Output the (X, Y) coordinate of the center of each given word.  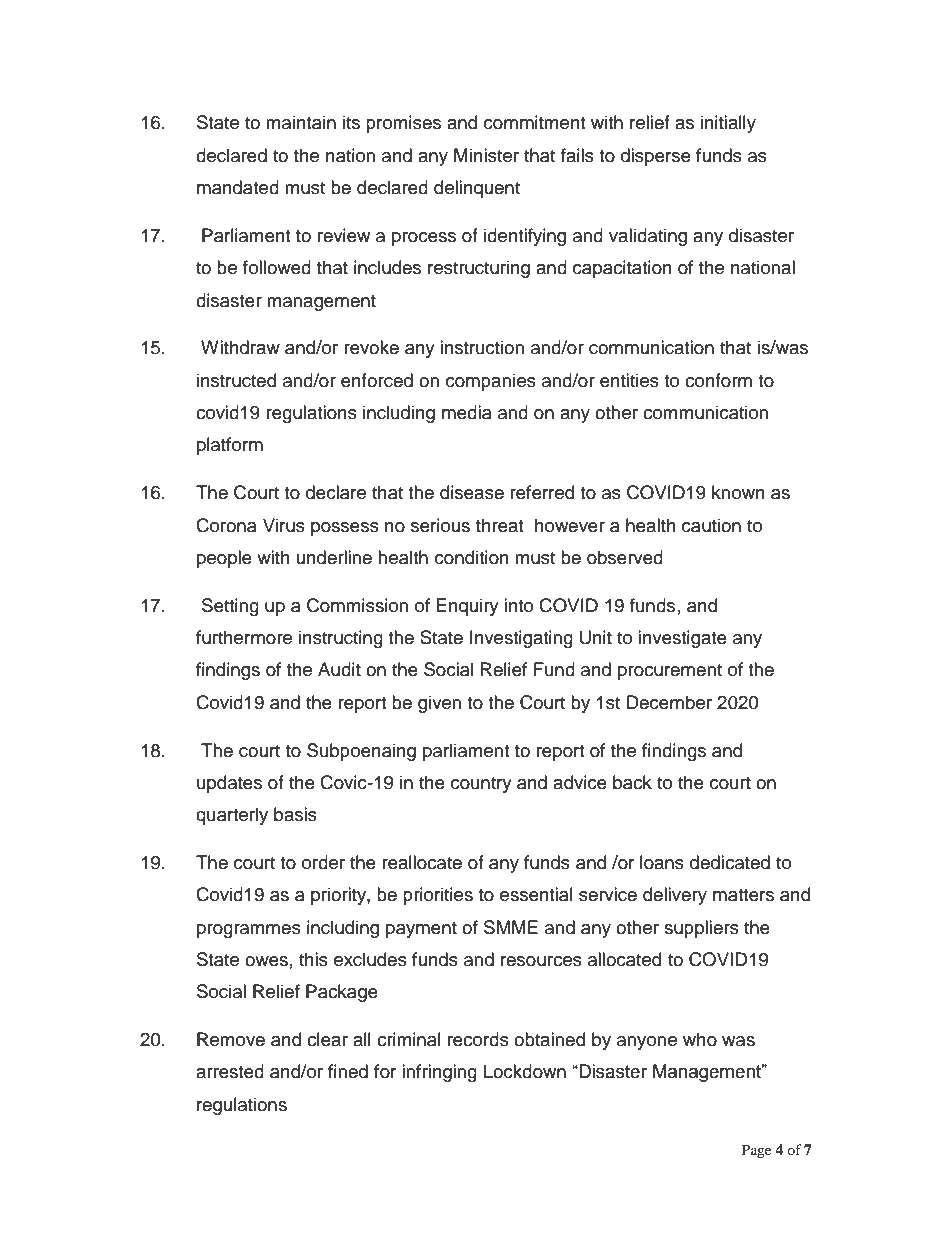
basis (295, 814)
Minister (486, 155)
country (481, 785)
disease (472, 492)
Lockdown (525, 1071)
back (632, 782)
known (738, 492)
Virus (284, 525)
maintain (301, 122)
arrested (230, 1071)
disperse (656, 157)
